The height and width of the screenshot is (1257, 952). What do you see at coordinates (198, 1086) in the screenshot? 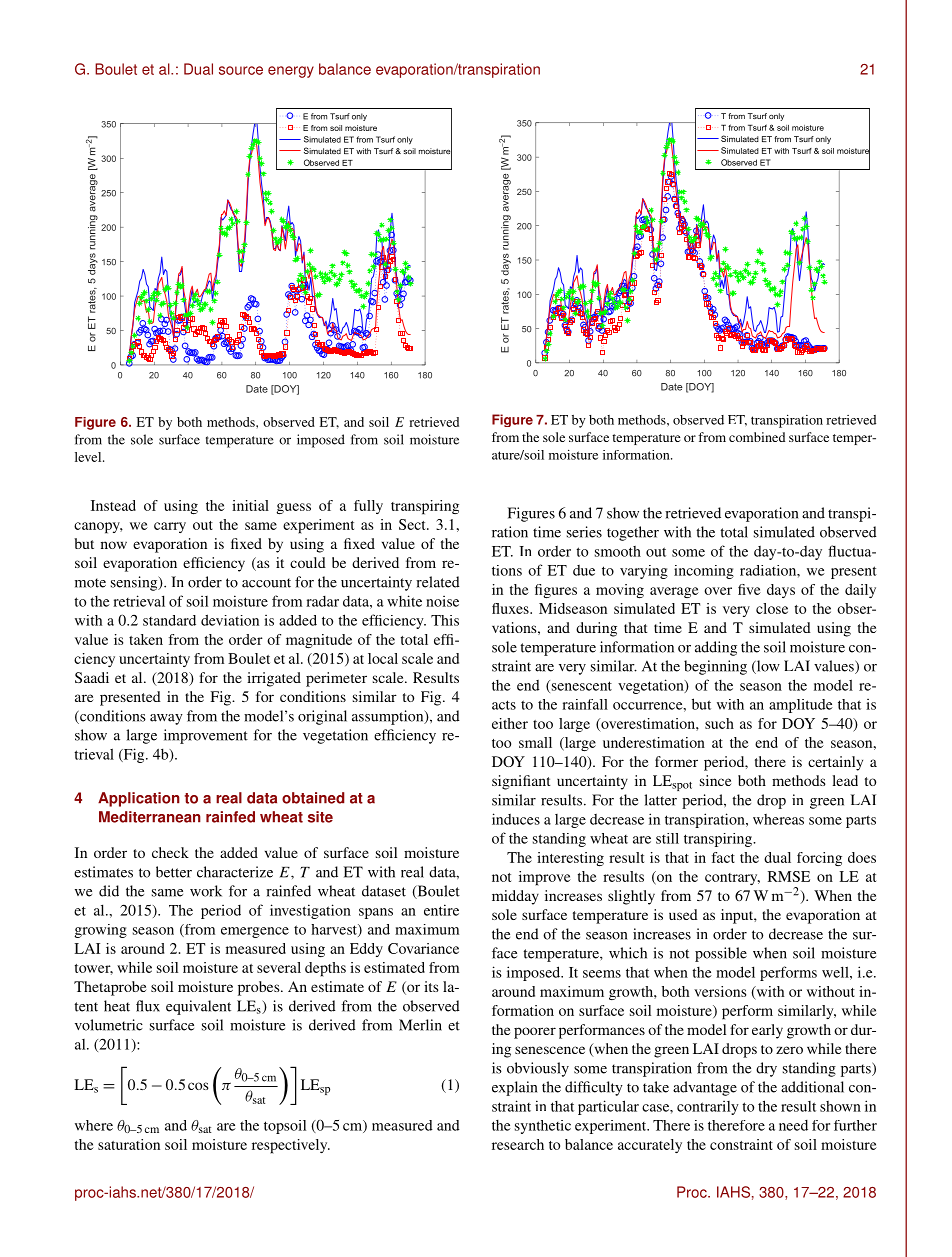
I see `cos` at bounding box center [198, 1086].
